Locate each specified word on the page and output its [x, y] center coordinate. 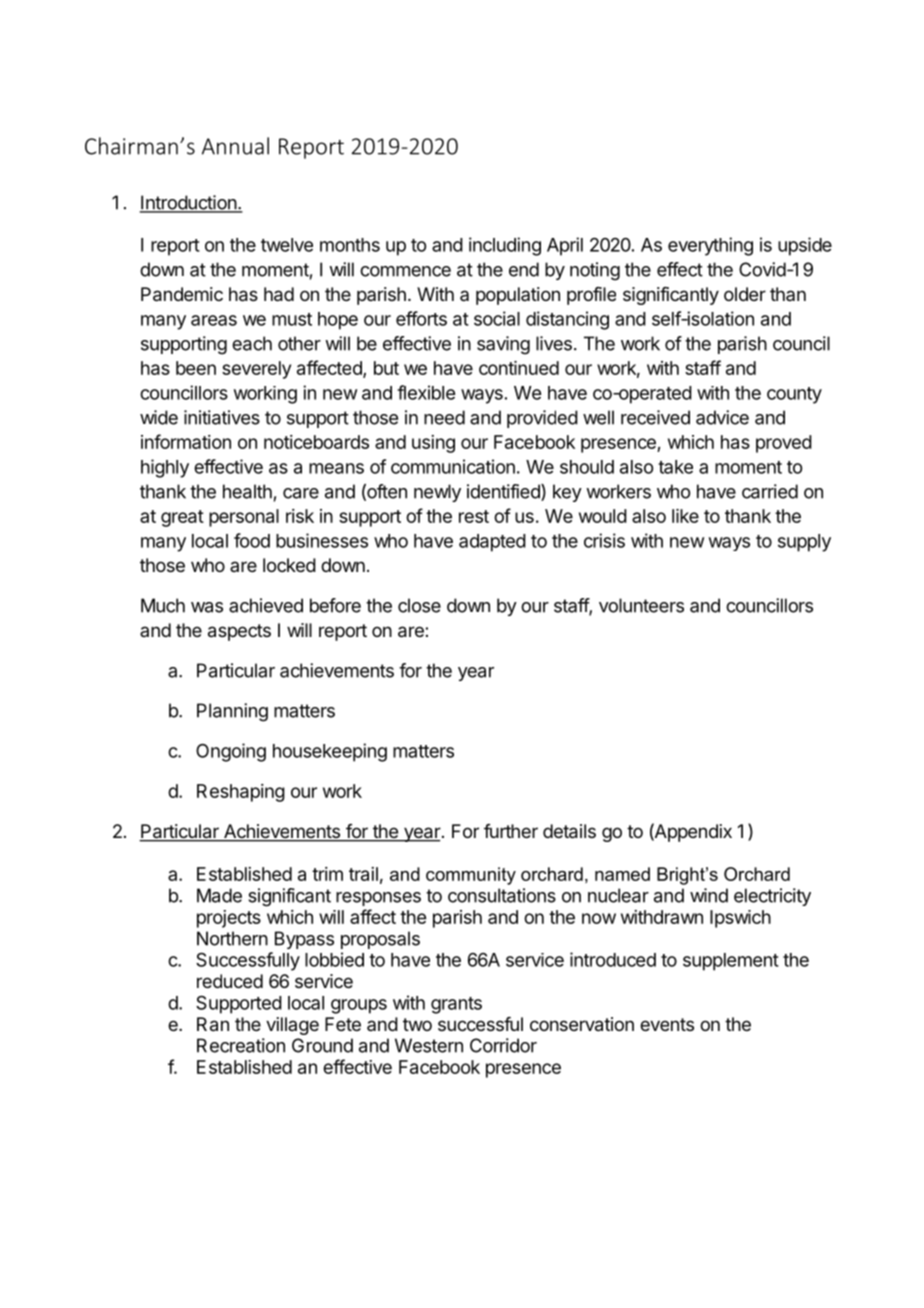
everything [710, 246]
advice [722, 417]
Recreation [241, 1045]
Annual [235, 146]
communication [453, 466]
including [505, 246]
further [511, 831]
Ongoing [231, 752]
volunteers [641, 605]
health [247, 491]
